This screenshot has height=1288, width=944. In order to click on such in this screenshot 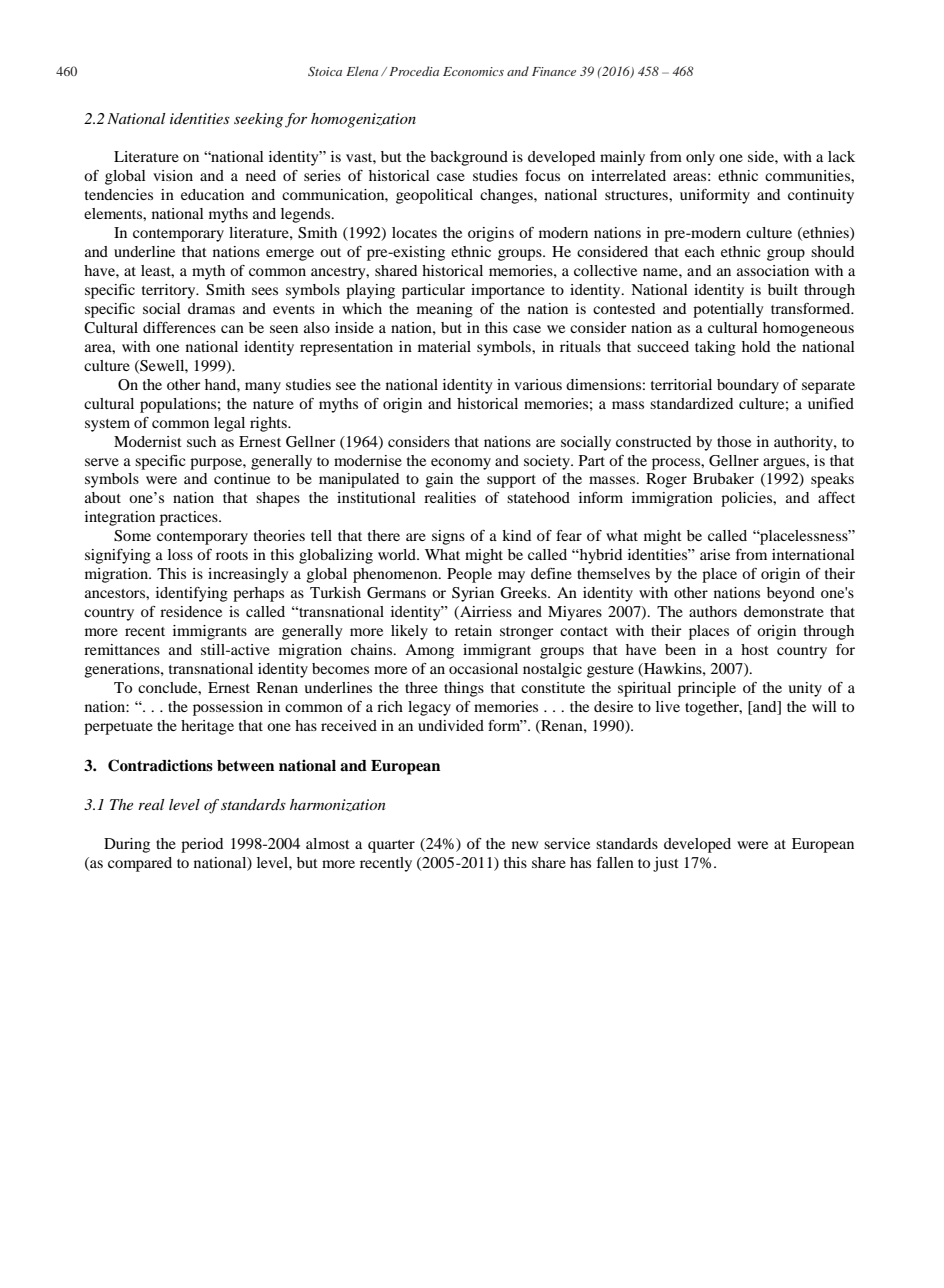, I will do `click(201, 441)`.
